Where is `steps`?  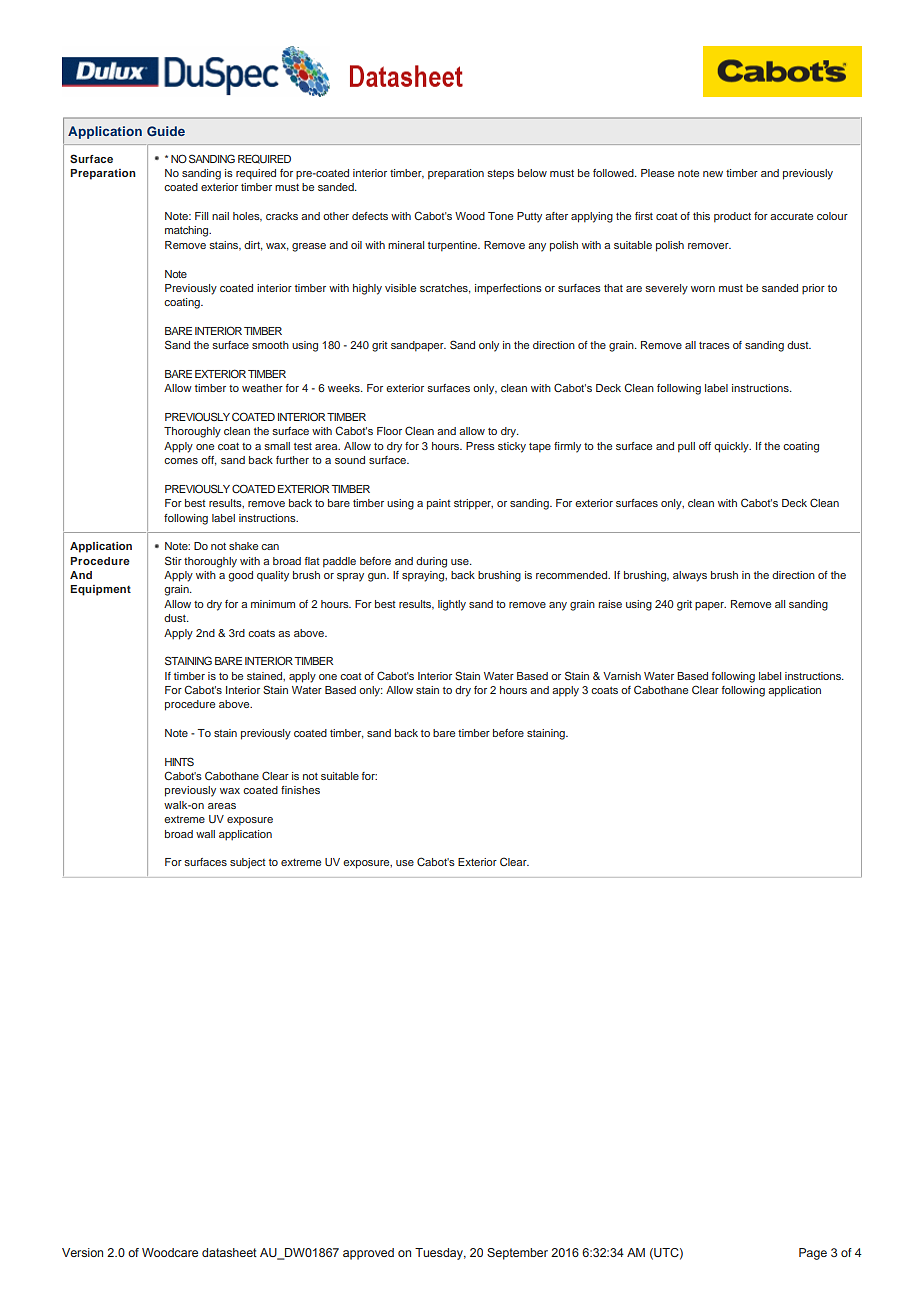 steps is located at coordinates (501, 175).
